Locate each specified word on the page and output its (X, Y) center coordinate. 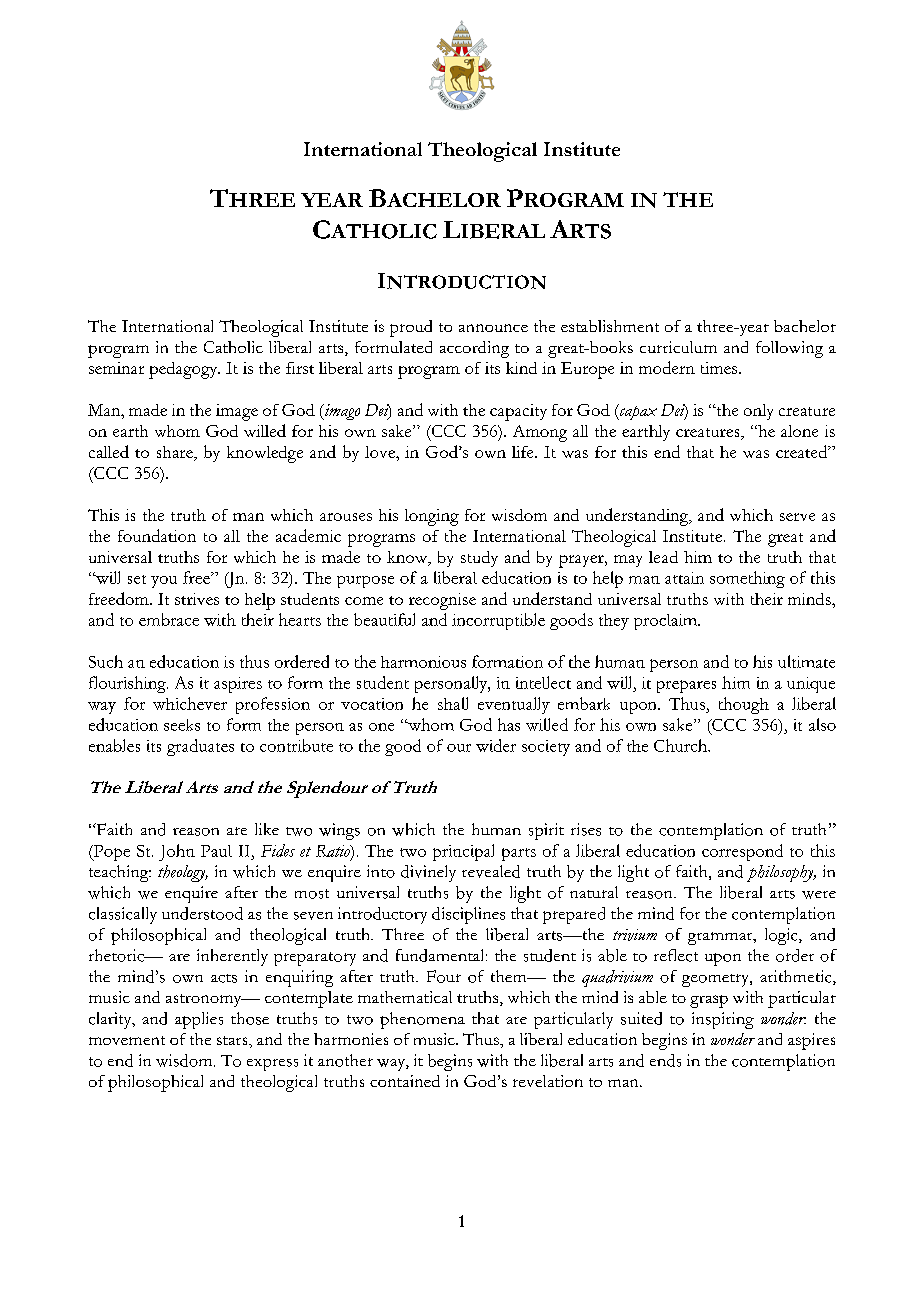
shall (453, 703)
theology (183, 873)
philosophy (781, 873)
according (474, 349)
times (720, 368)
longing (432, 517)
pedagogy (184, 370)
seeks (182, 725)
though (744, 705)
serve (797, 517)
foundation (157, 535)
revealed (491, 871)
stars (233, 1040)
